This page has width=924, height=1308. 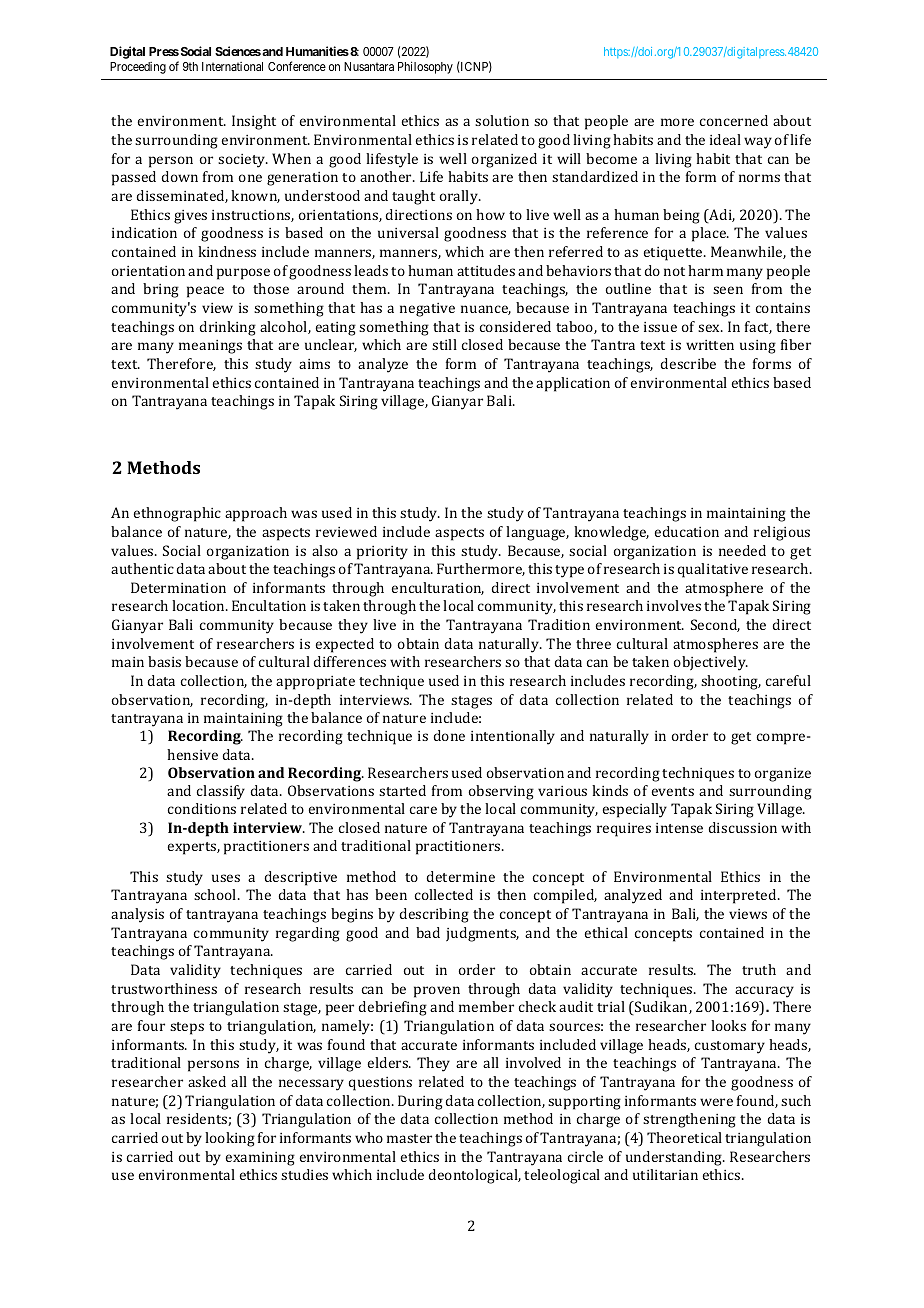 What do you see at coordinates (686, 531) in the page?
I see `education` at bounding box center [686, 531].
